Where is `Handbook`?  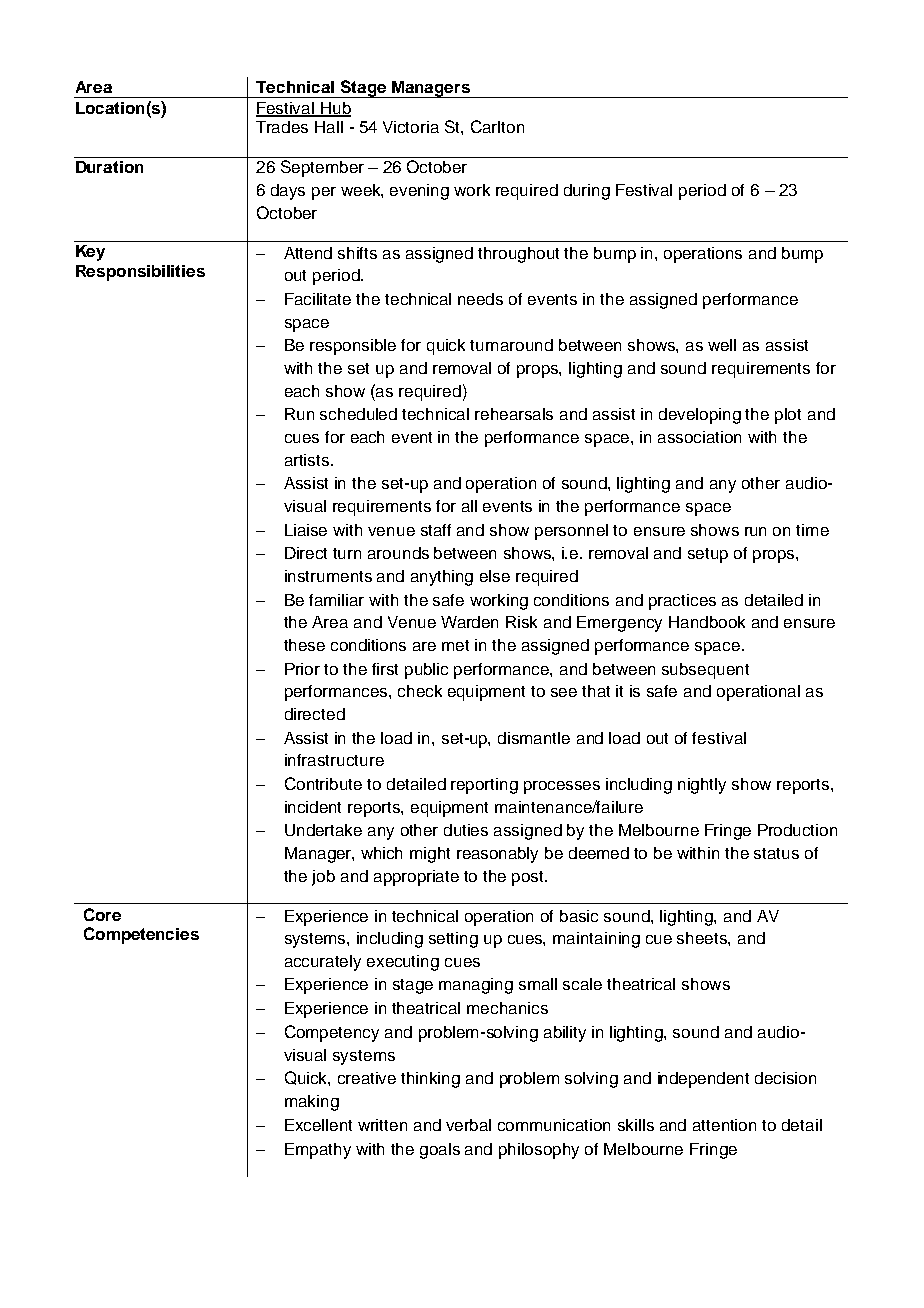 Handbook is located at coordinates (707, 622).
